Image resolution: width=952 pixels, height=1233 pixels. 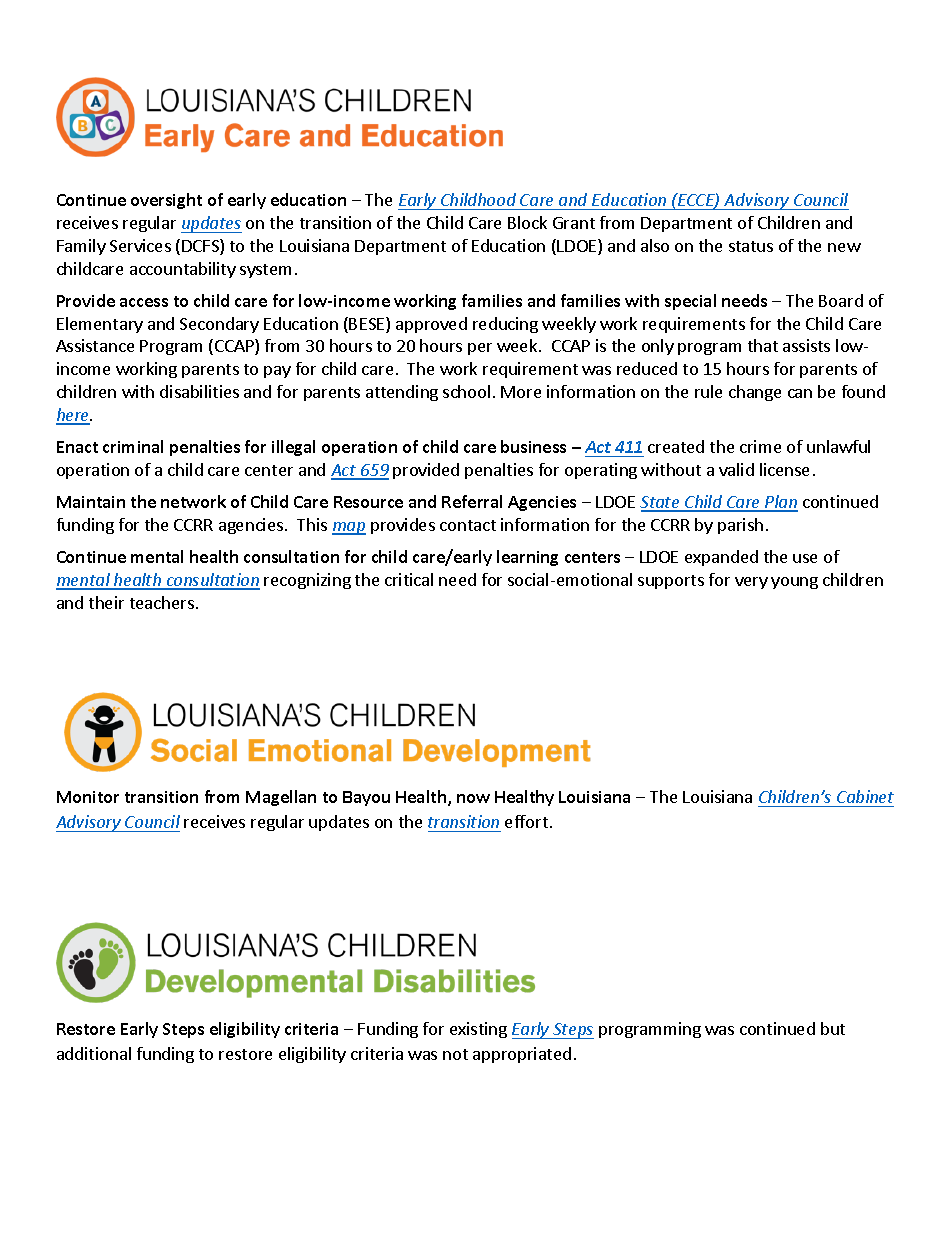 What do you see at coordinates (751, 246) in the page?
I see `status` at bounding box center [751, 246].
